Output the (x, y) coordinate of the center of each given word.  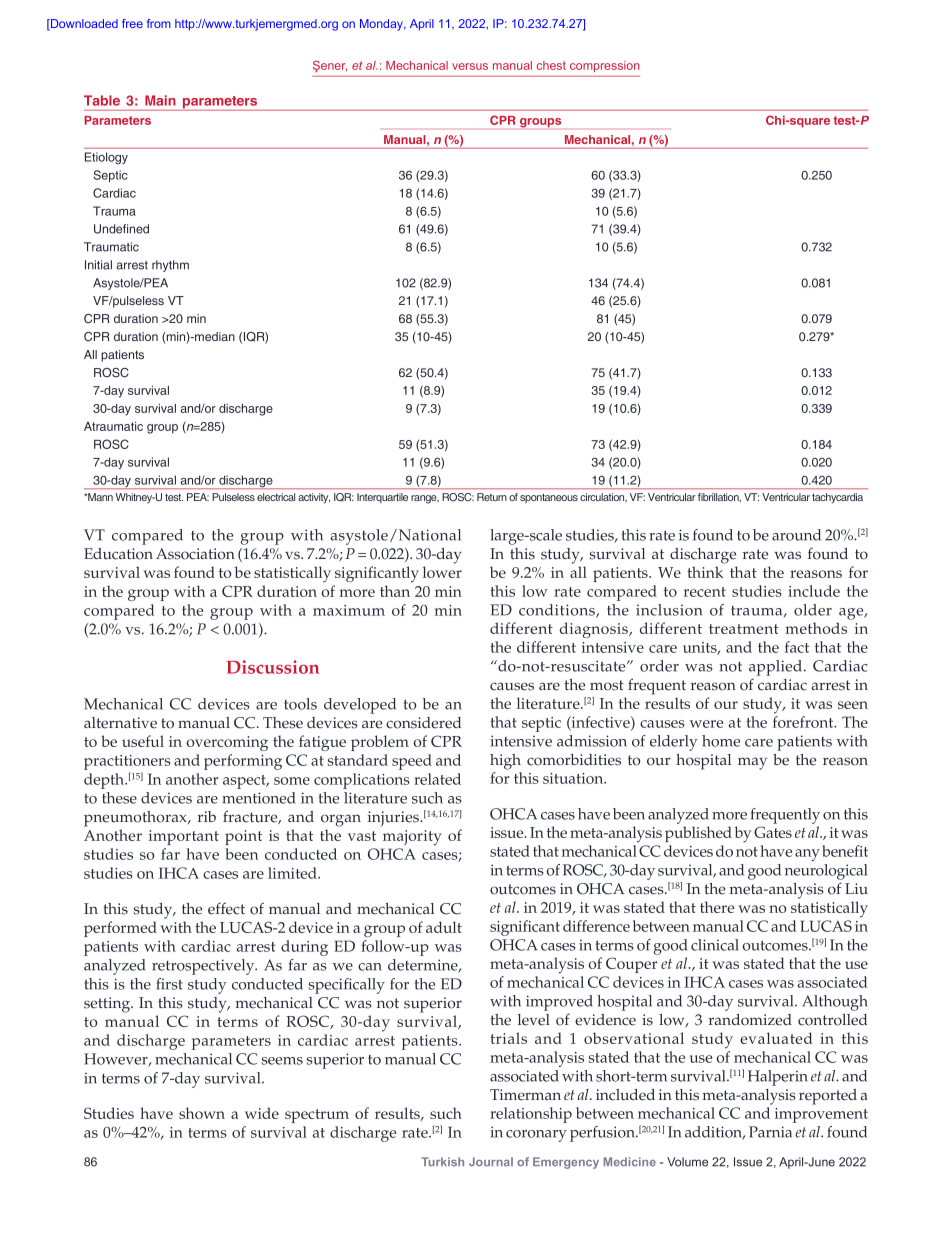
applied (777, 668)
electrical (276, 497)
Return (492, 497)
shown (202, 1113)
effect (226, 908)
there (717, 907)
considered (423, 723)
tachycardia (837, 498)
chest (551, 65)
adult (444, 927)
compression (605, 66)
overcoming (227, 743)
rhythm (170, 266)
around (796, 535)
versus (470, 66)
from (159, 23)
